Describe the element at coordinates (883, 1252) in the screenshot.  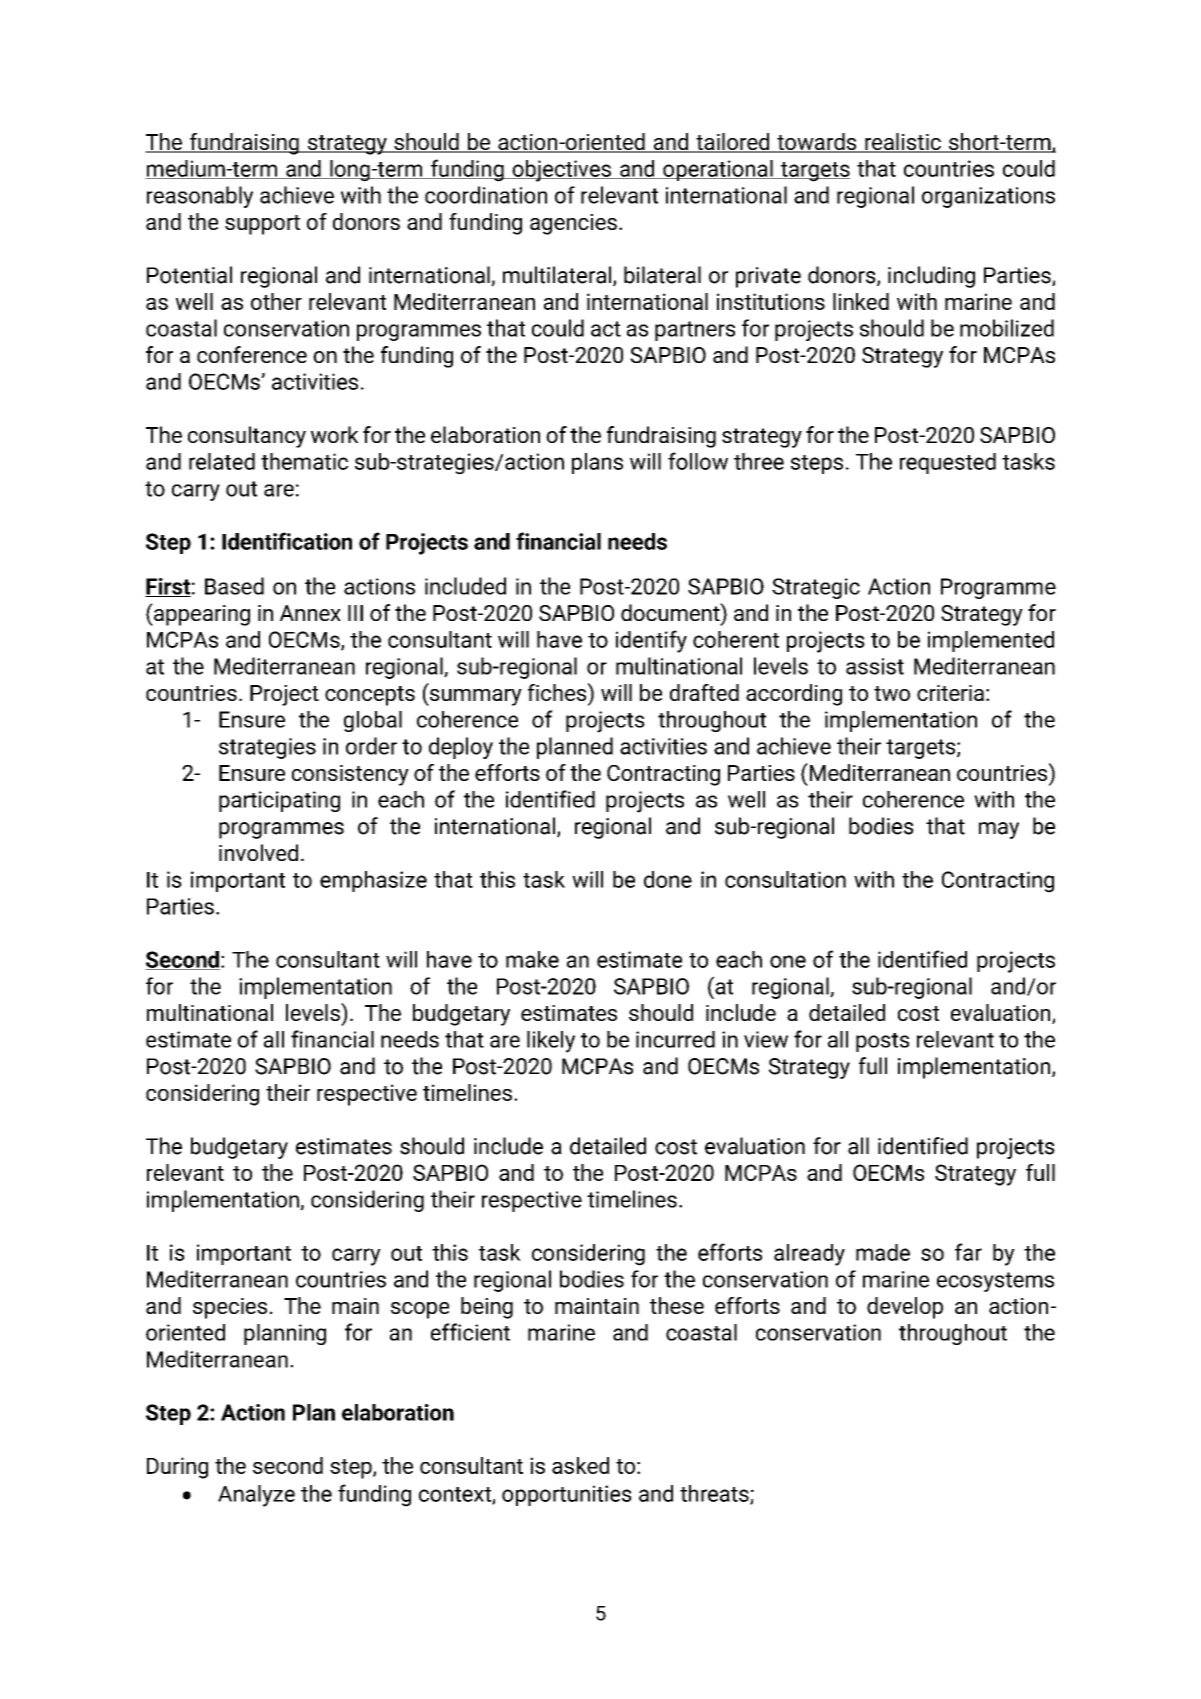
I see `made` at that location.
